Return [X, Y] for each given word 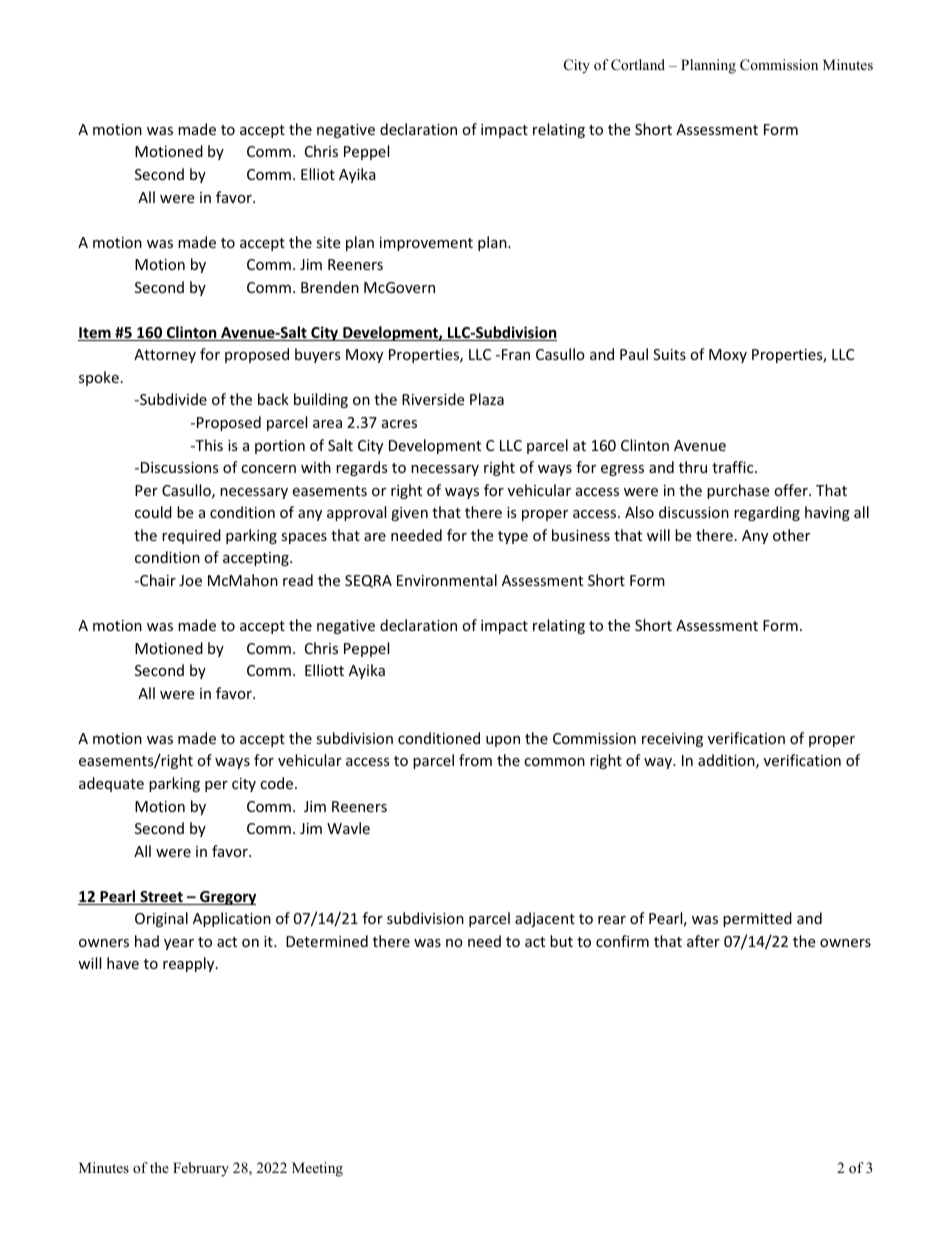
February [201, 1169]
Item [95, 334]
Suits [669, 354]
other [791, 535]
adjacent [545, 919]
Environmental [447, 580]
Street [161, 898]
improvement [426, 244]
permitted [757, 919]
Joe [190, 580]
